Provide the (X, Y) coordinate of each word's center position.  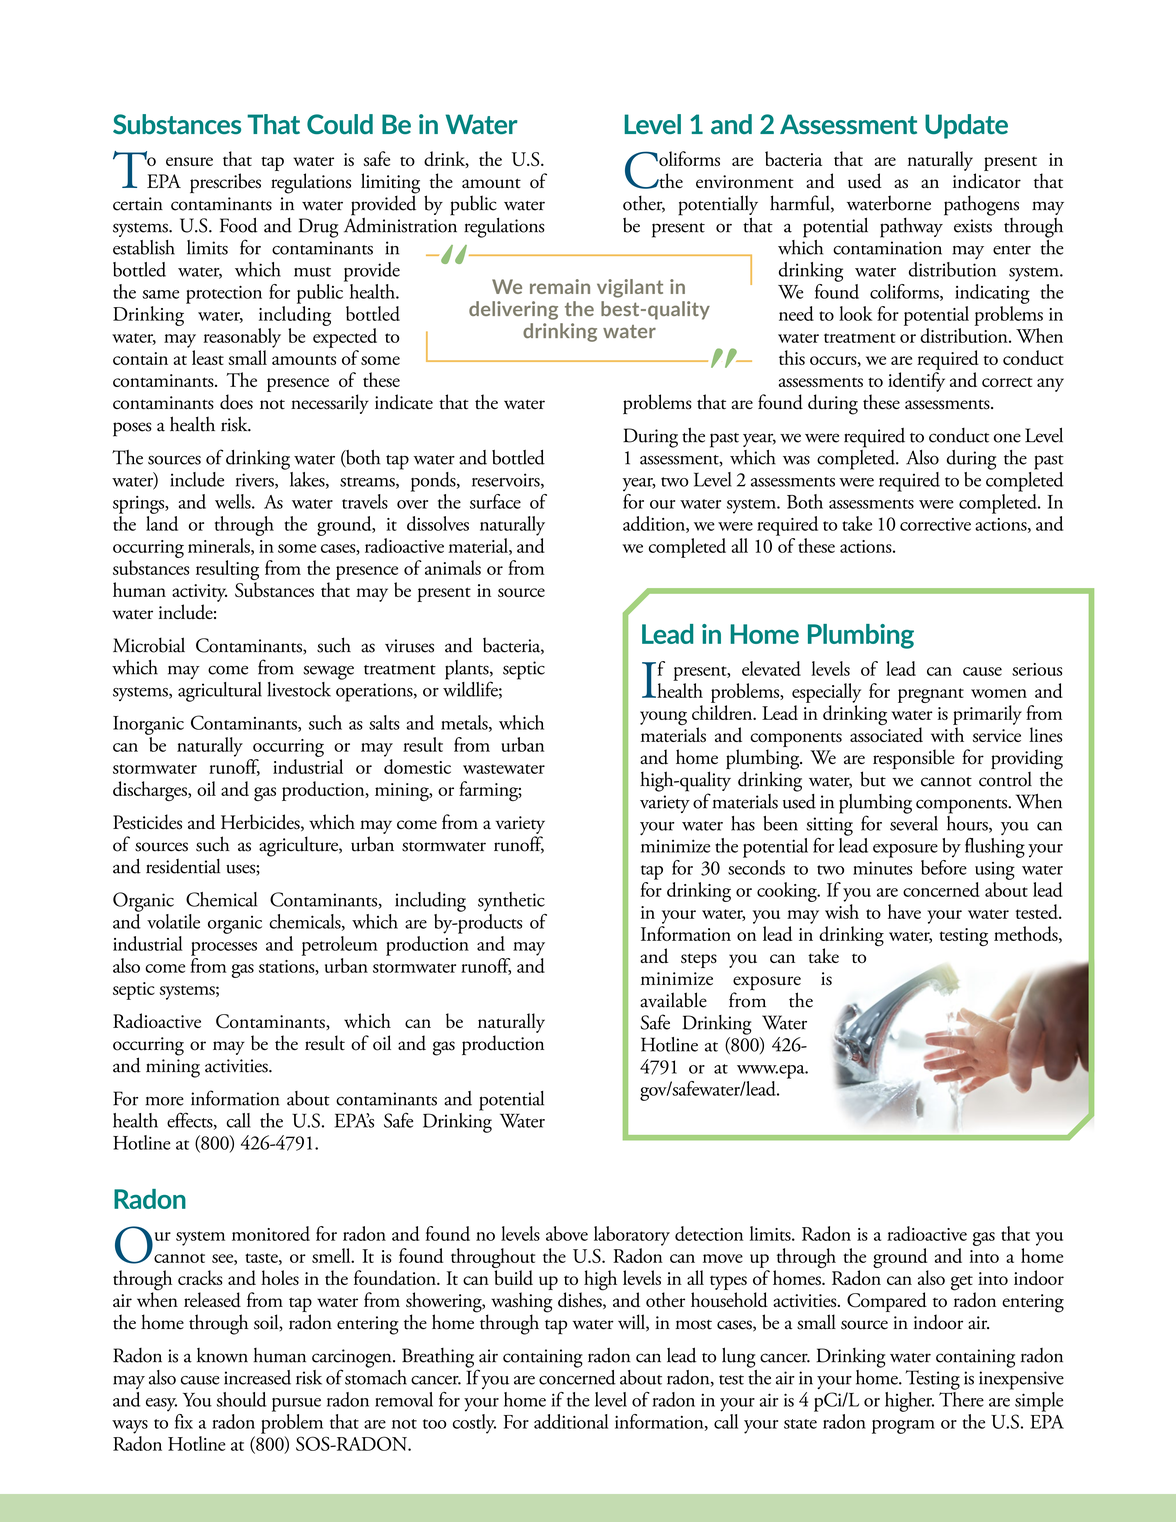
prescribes (225, 183)
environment (745, 182)
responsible (914, 759)
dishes (581, 1299)
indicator (987, 181)
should (242, 1399)
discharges (151, 791)
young (663, 718)
